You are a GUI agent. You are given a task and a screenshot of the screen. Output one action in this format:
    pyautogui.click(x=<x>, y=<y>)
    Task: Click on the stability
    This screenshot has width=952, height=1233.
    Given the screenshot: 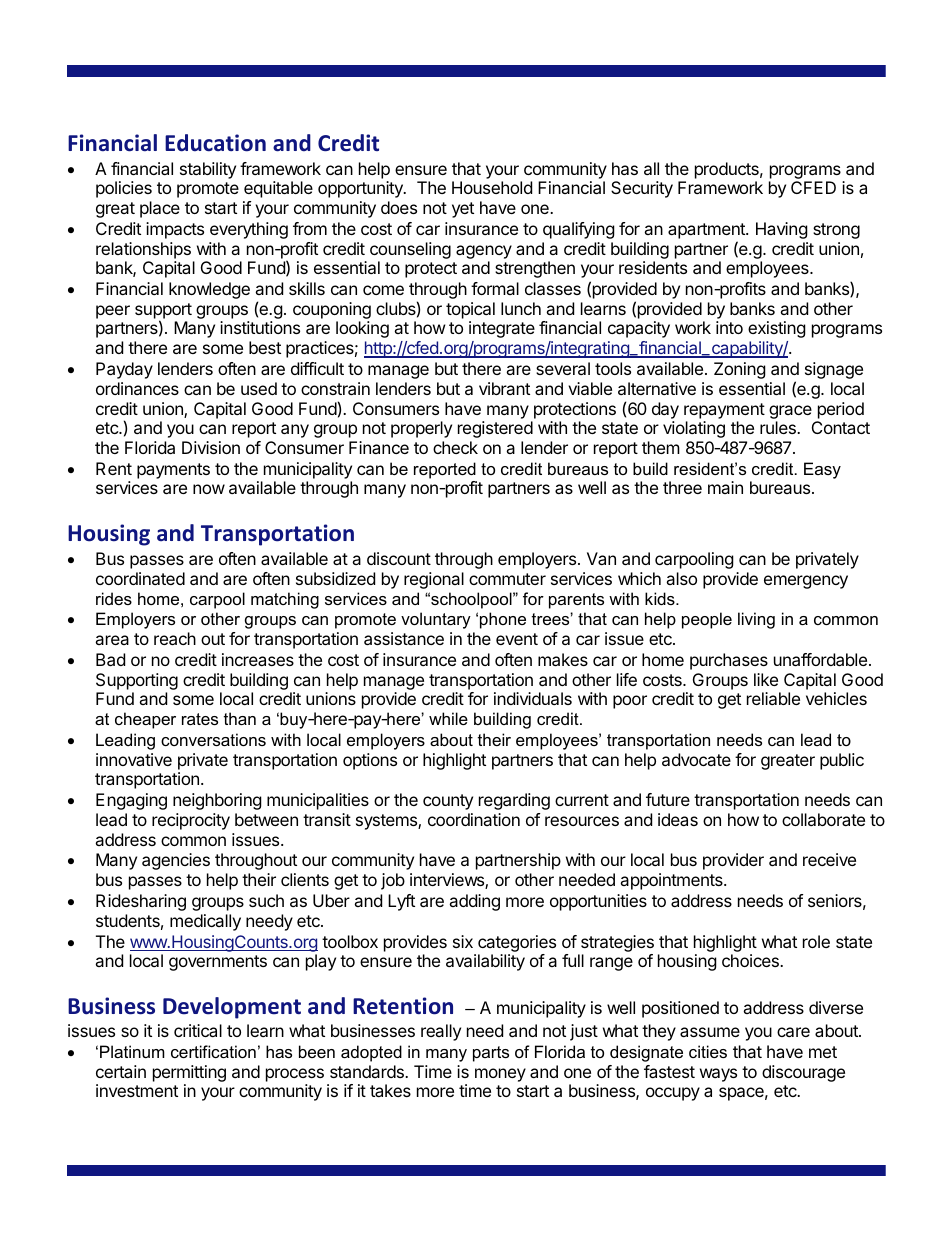 What is the action you would take?
    pyautogui.click(x=208, y=170)
